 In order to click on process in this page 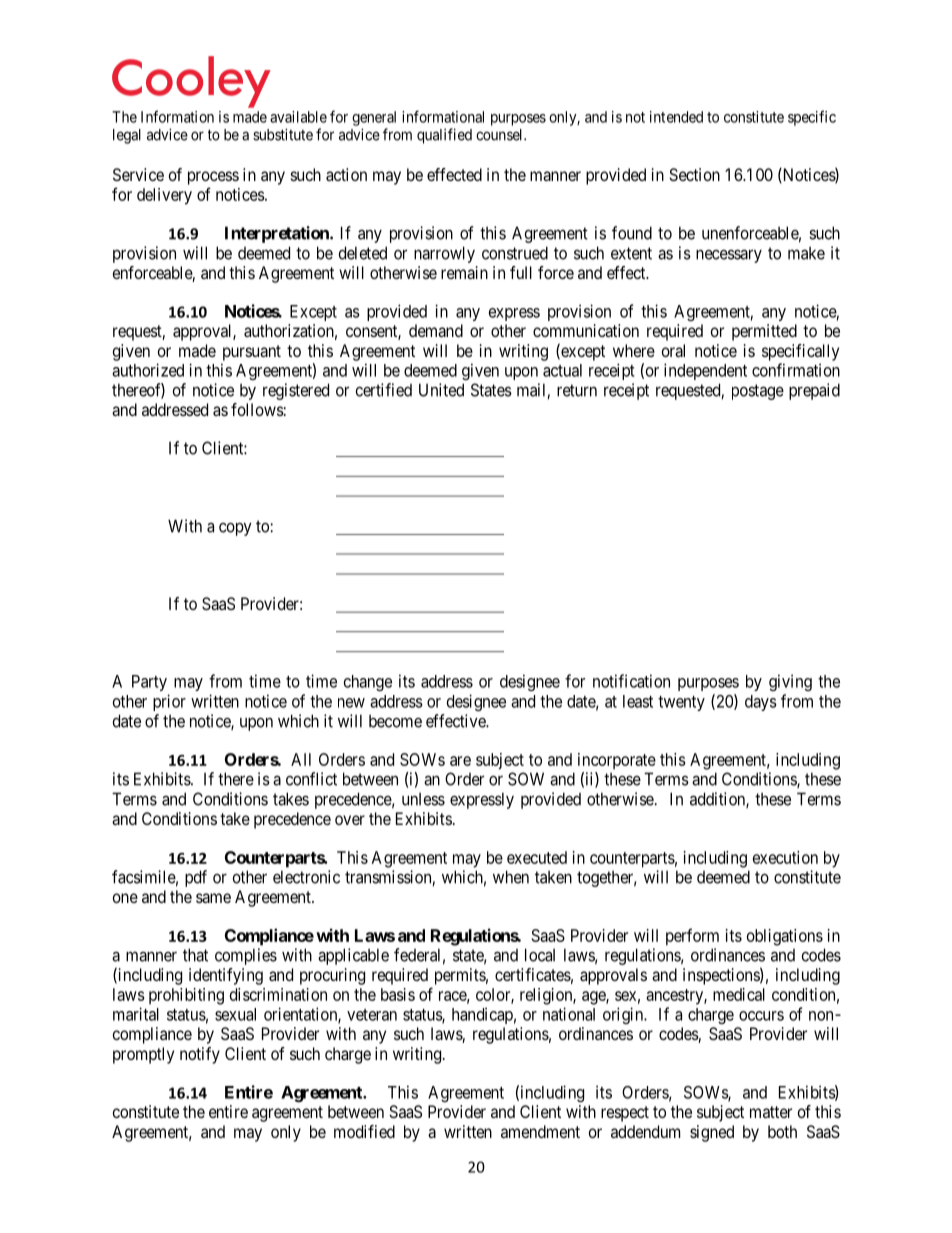, I will do `click(213, 178)`.
